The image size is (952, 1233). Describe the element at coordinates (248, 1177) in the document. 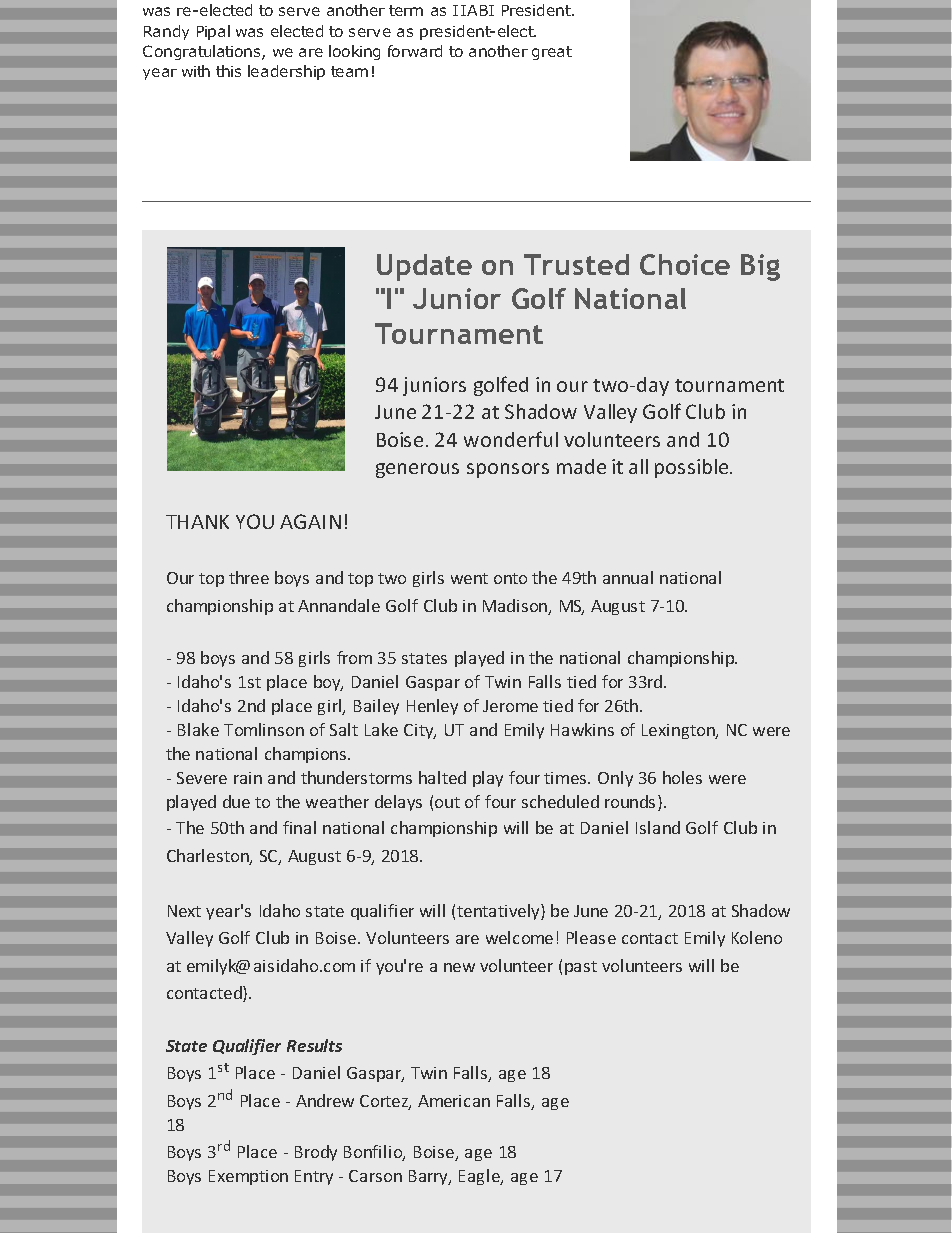

I see `Exemption` at that location.
